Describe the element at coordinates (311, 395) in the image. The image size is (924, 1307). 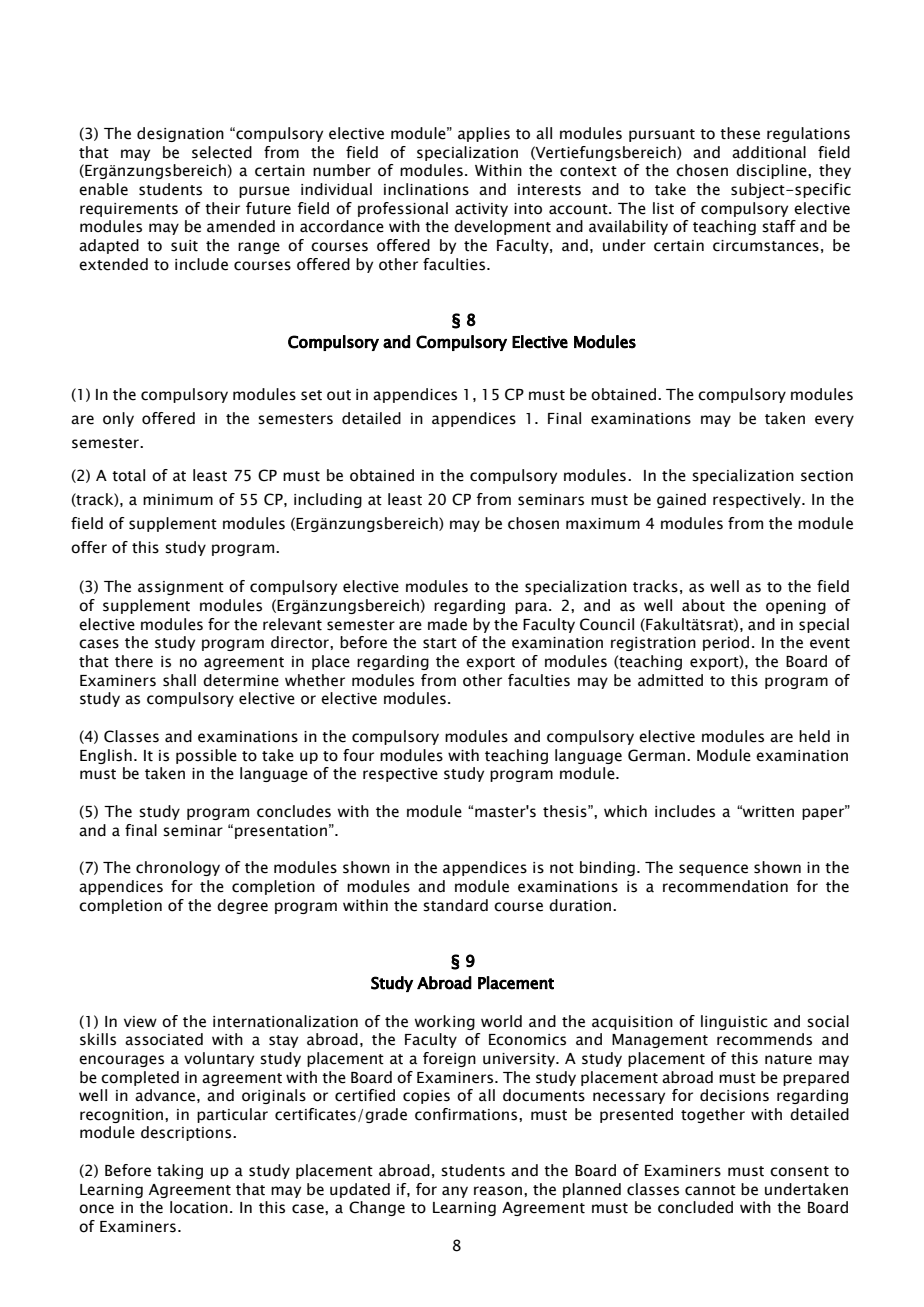
I see `set` at that location.
